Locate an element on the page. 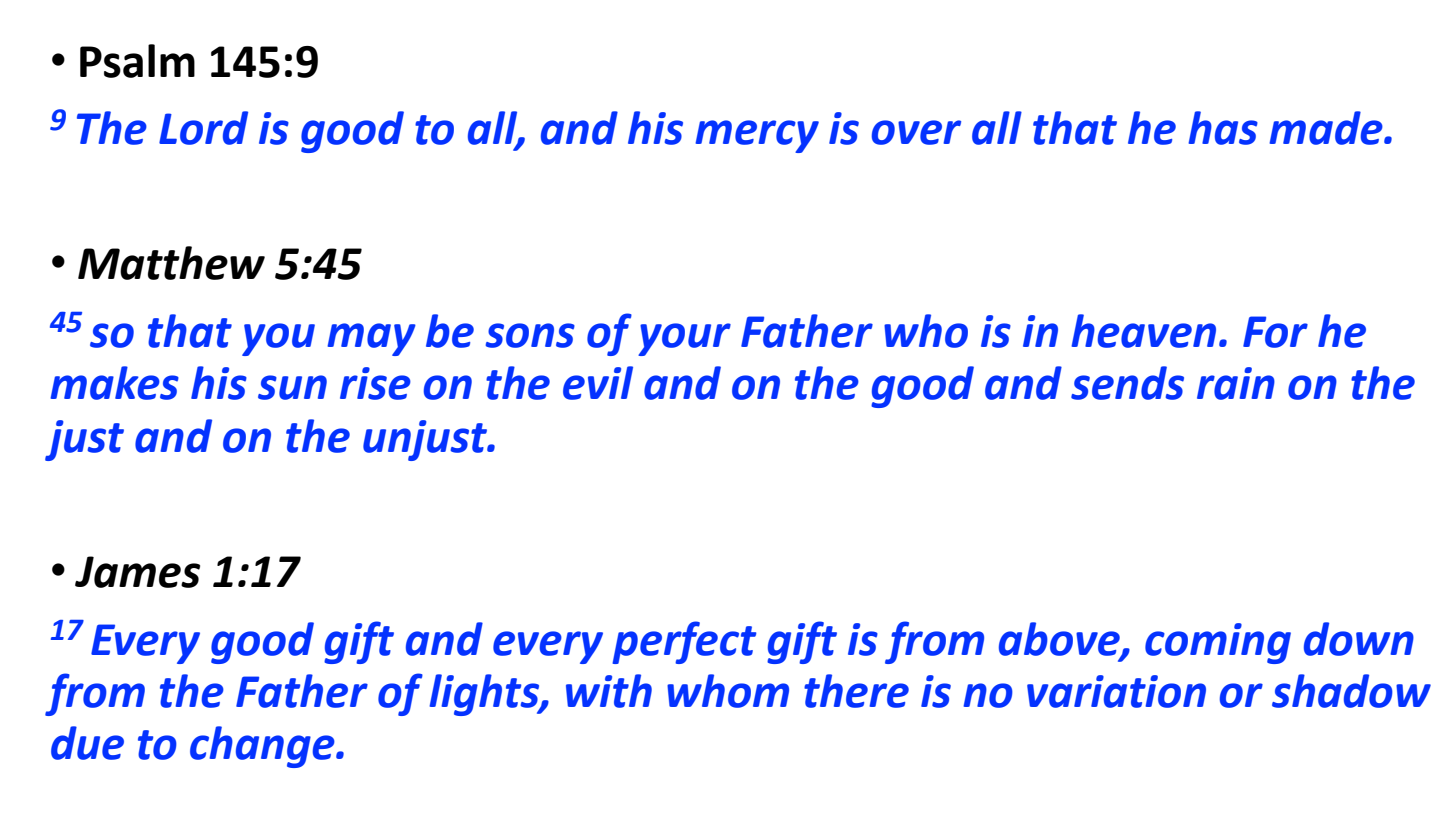  rain is located at coordinates (1236, 383).
